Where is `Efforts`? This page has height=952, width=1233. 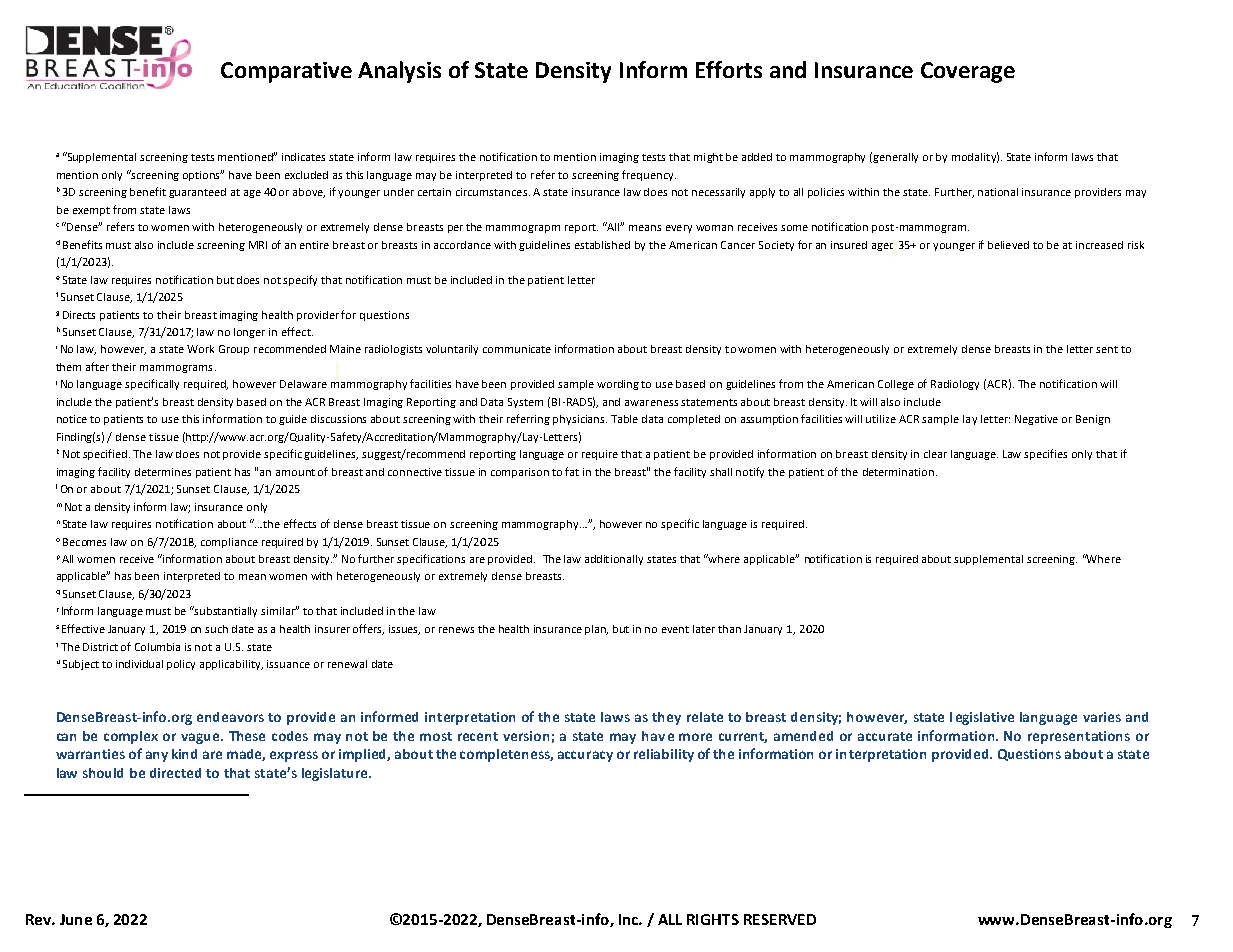
Efforts is located at coordinates (729, 69).
